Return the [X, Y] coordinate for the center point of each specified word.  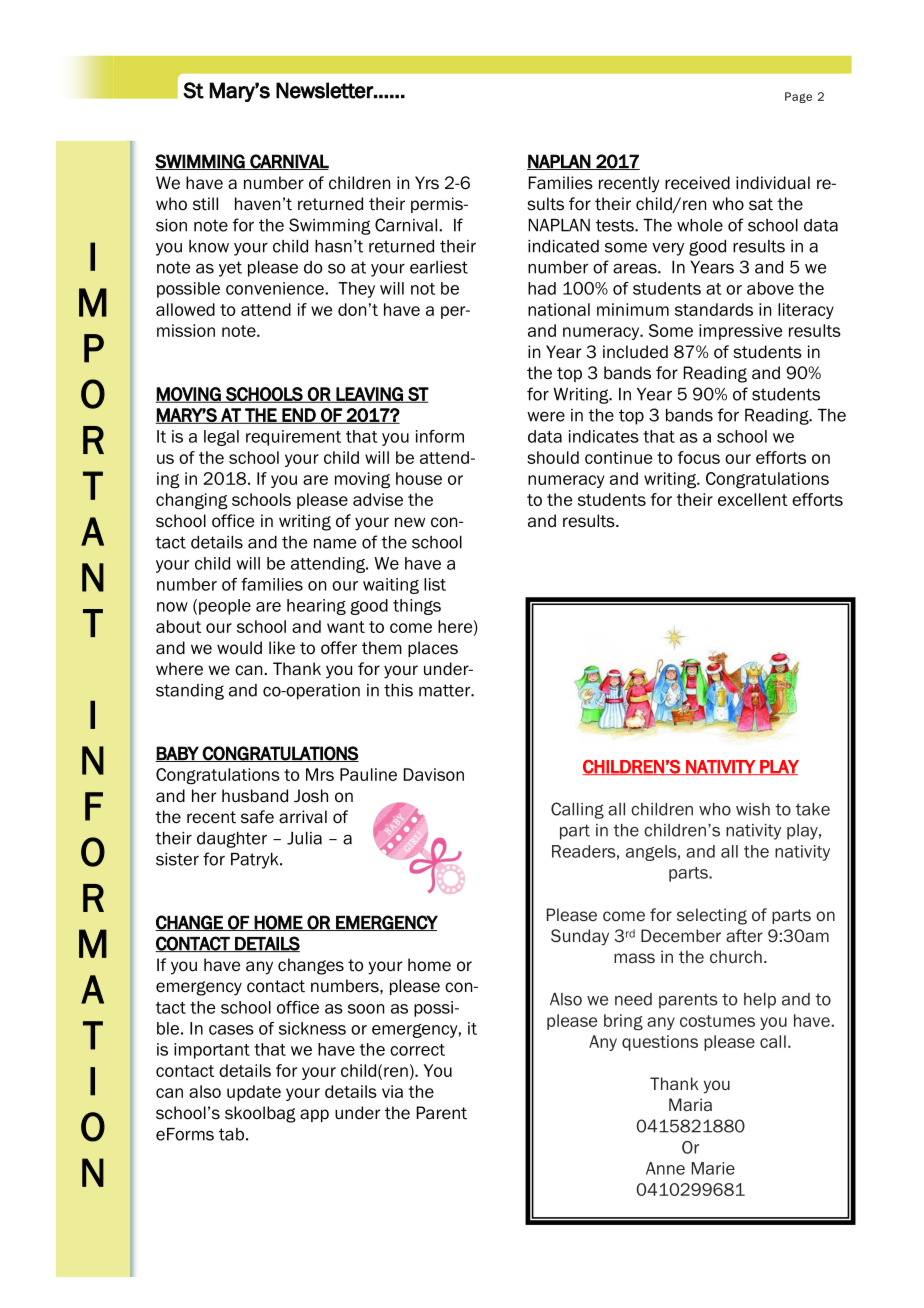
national [559, 309]
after [744, 936]
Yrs [427, 183]
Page [798, 97]
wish [753, 809]
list [435, 584]
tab [231, 1134]
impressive [740, 332]
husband [255, 796]
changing [192, 501]
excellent [753, 499]
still [205, 204]
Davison [434, 774]
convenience [275, 288]
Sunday [580, 937]
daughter [232, 840]
